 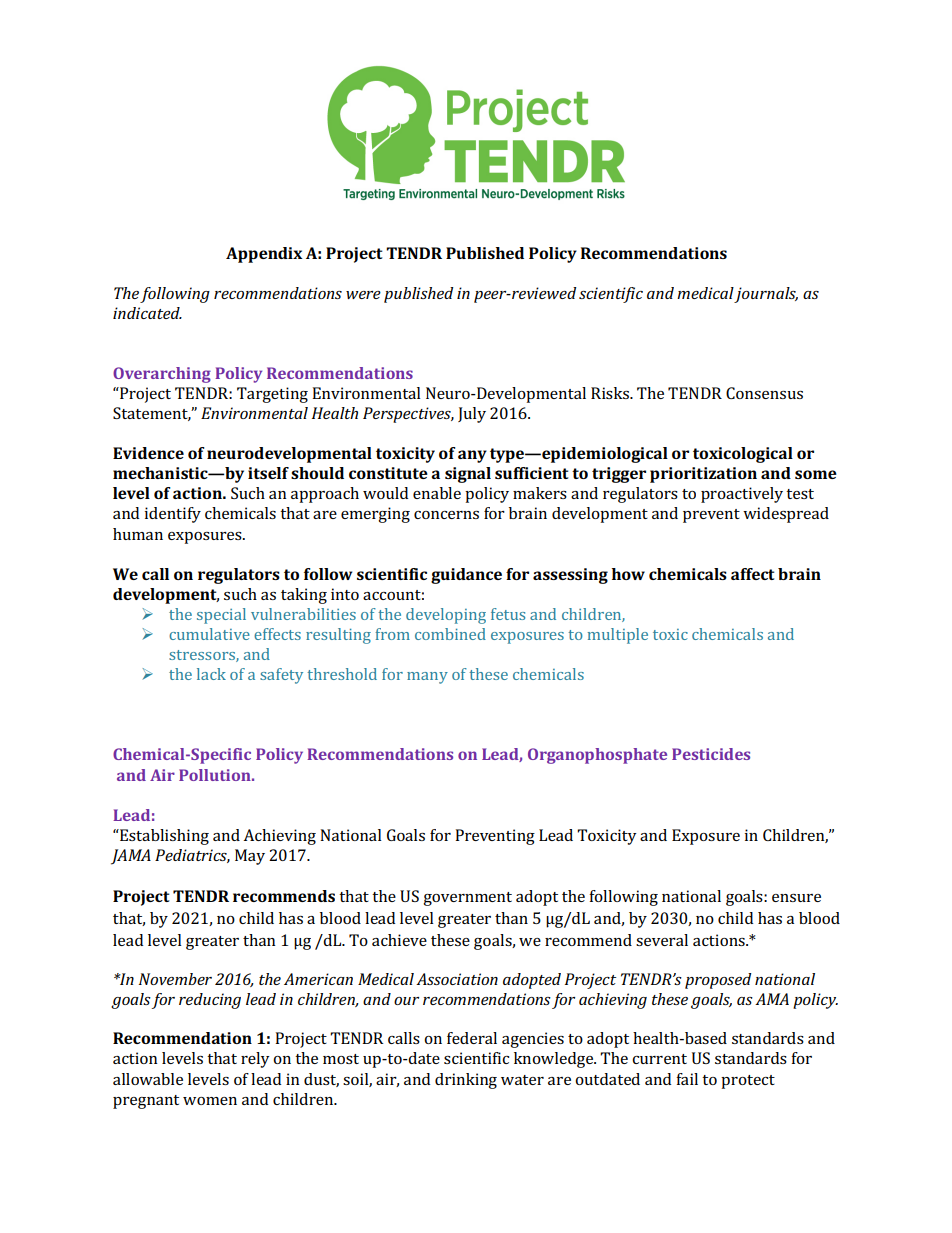 What do you see at coordinates (766, 295) in the screenshot?
I see `journals` at bounding box center [766, 295].
